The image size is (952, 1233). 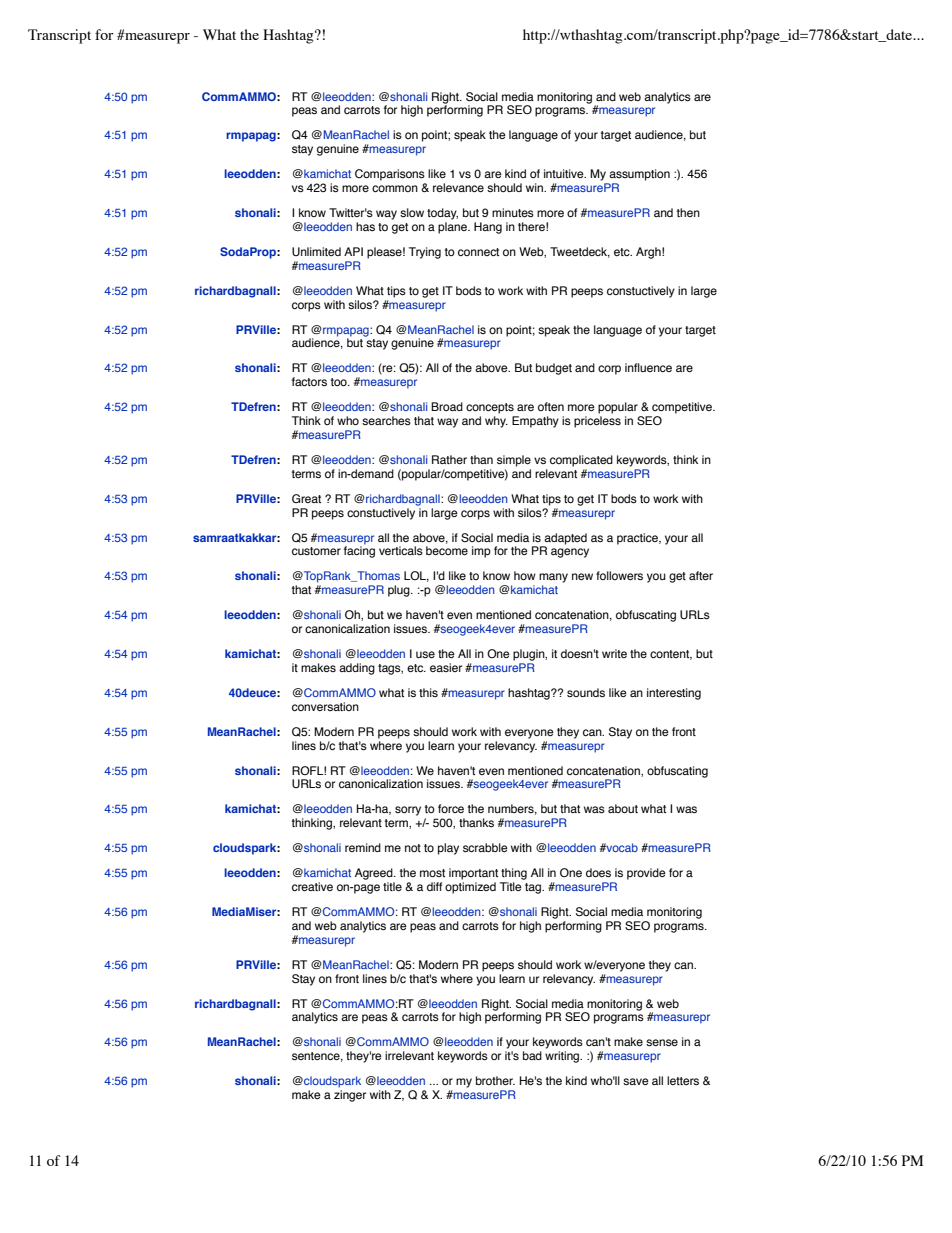 I want to click on provide, so click(x=646, y=874).
